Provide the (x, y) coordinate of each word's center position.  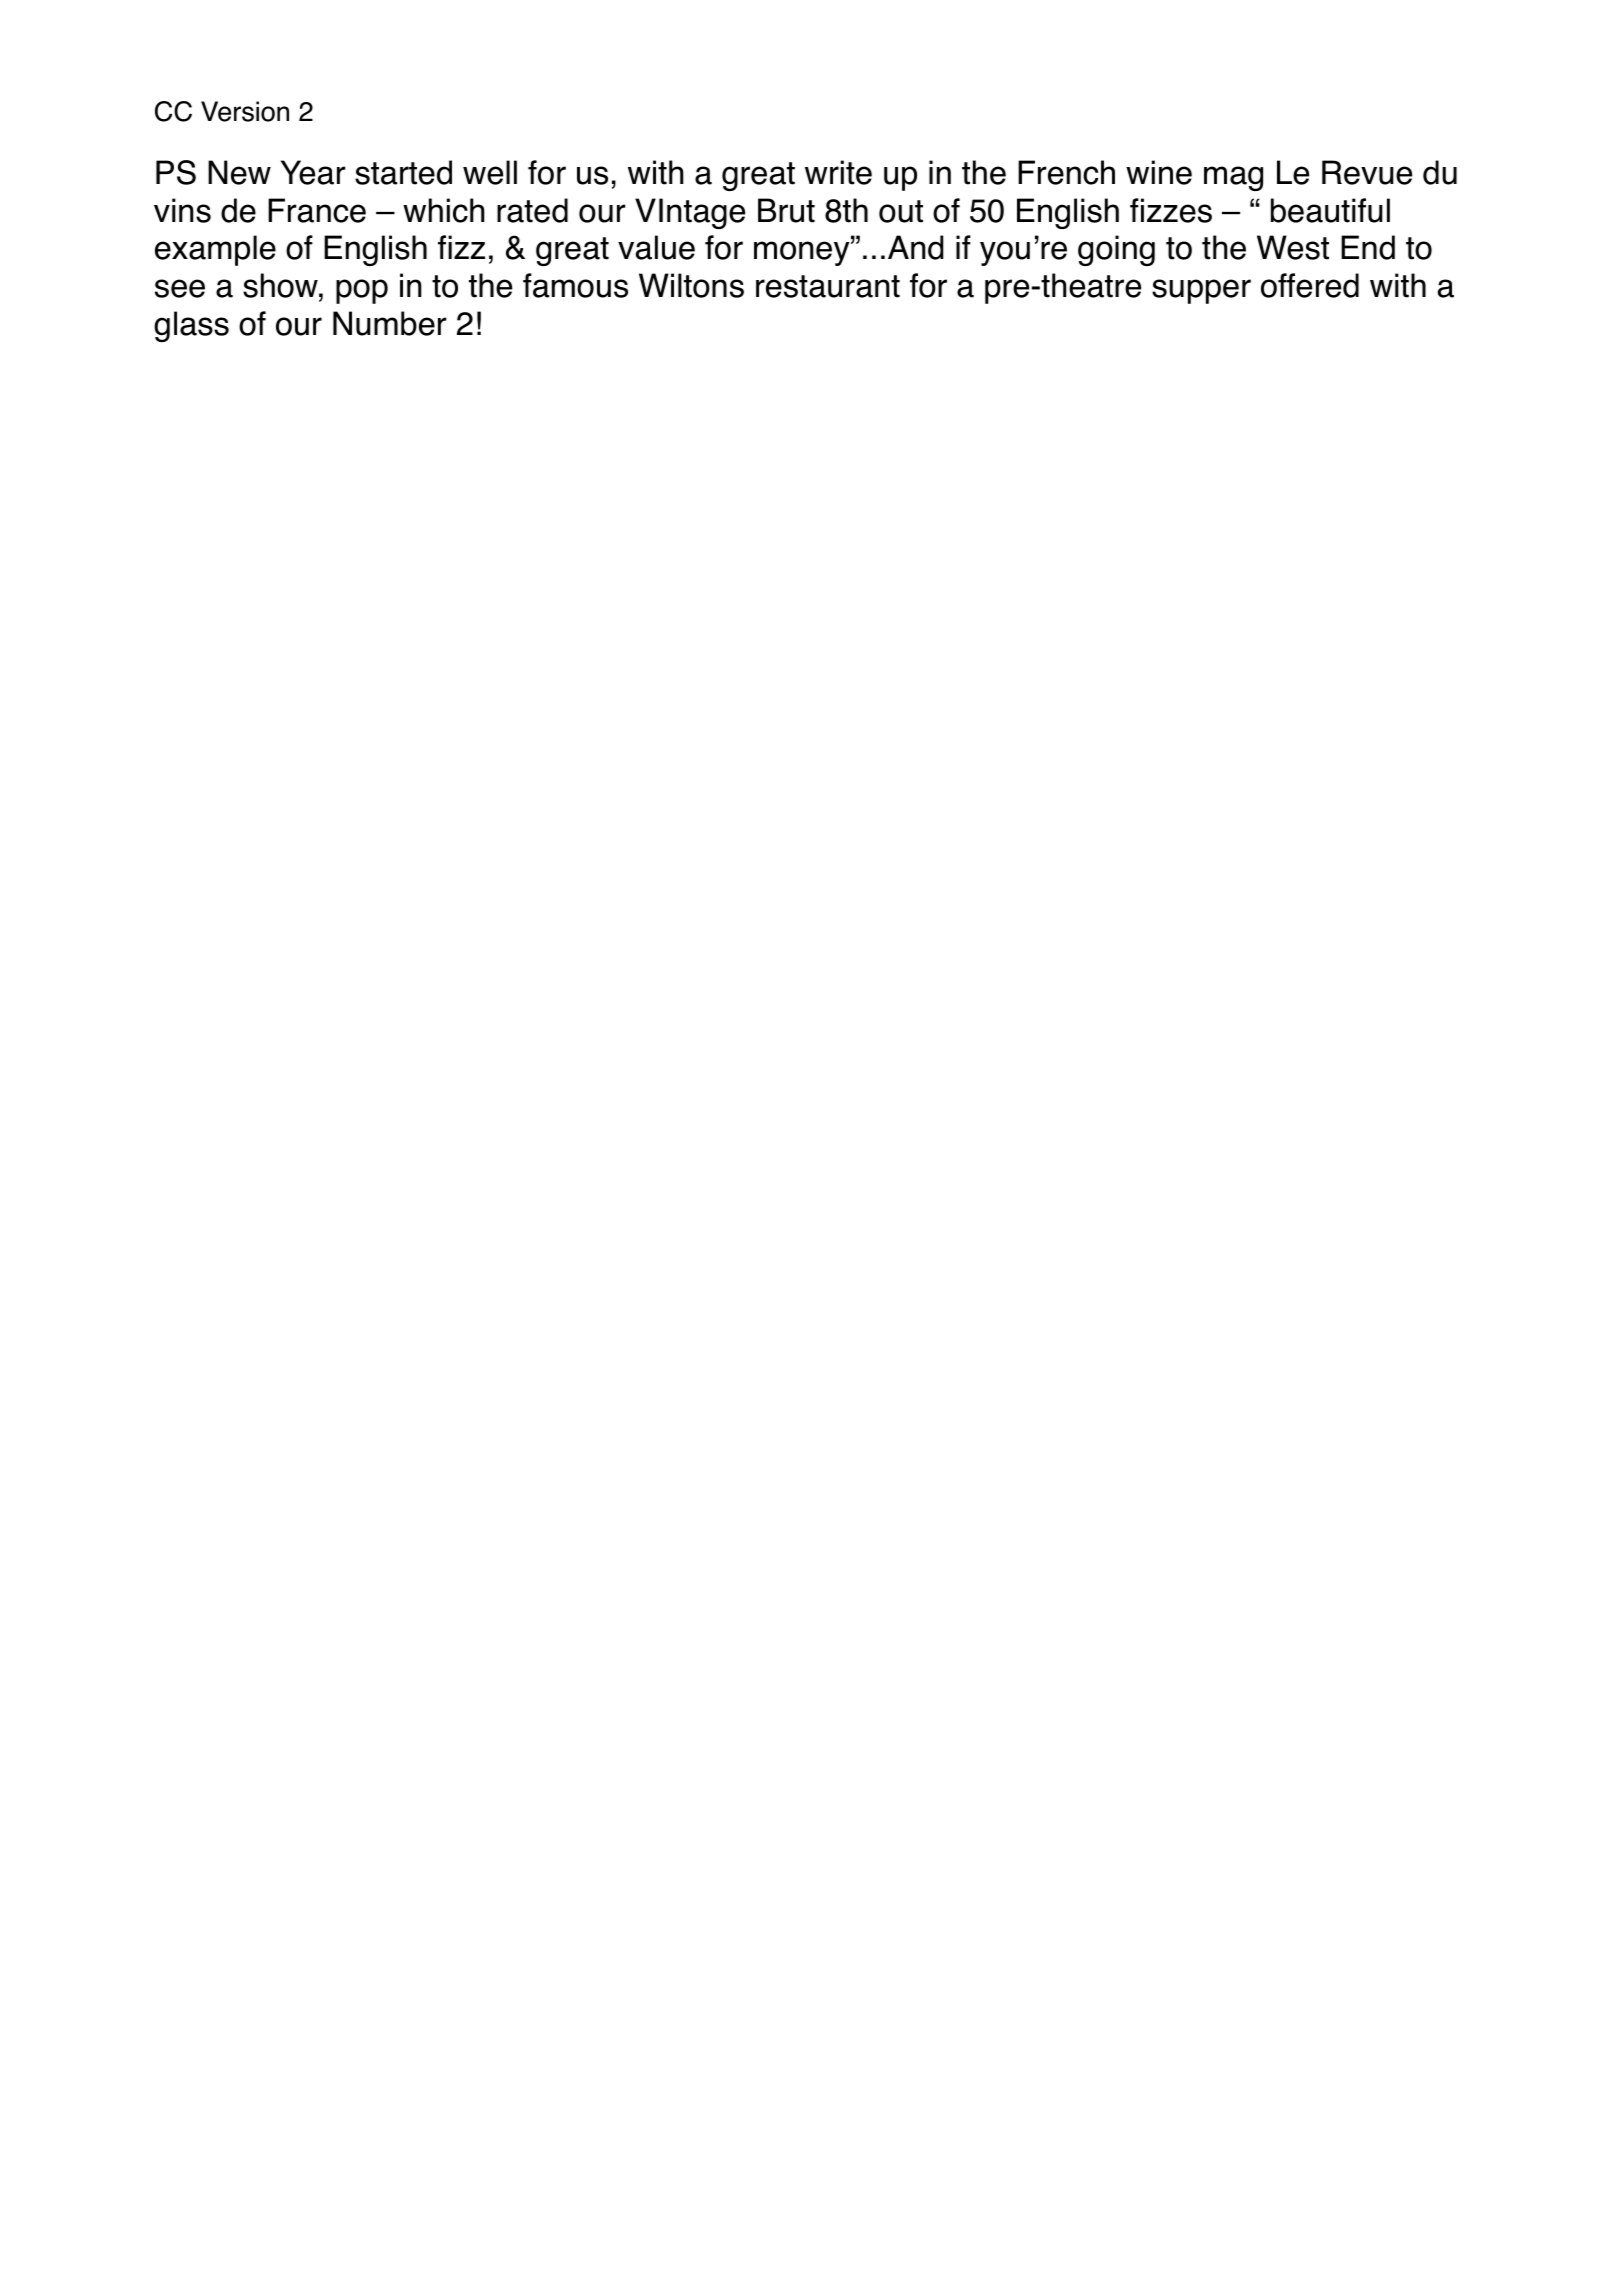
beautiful (1330, 210)
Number (390, 323)
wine (1159, 172)
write (838, 172)
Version (245, 111)
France (317, 210)
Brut (786, 210)
